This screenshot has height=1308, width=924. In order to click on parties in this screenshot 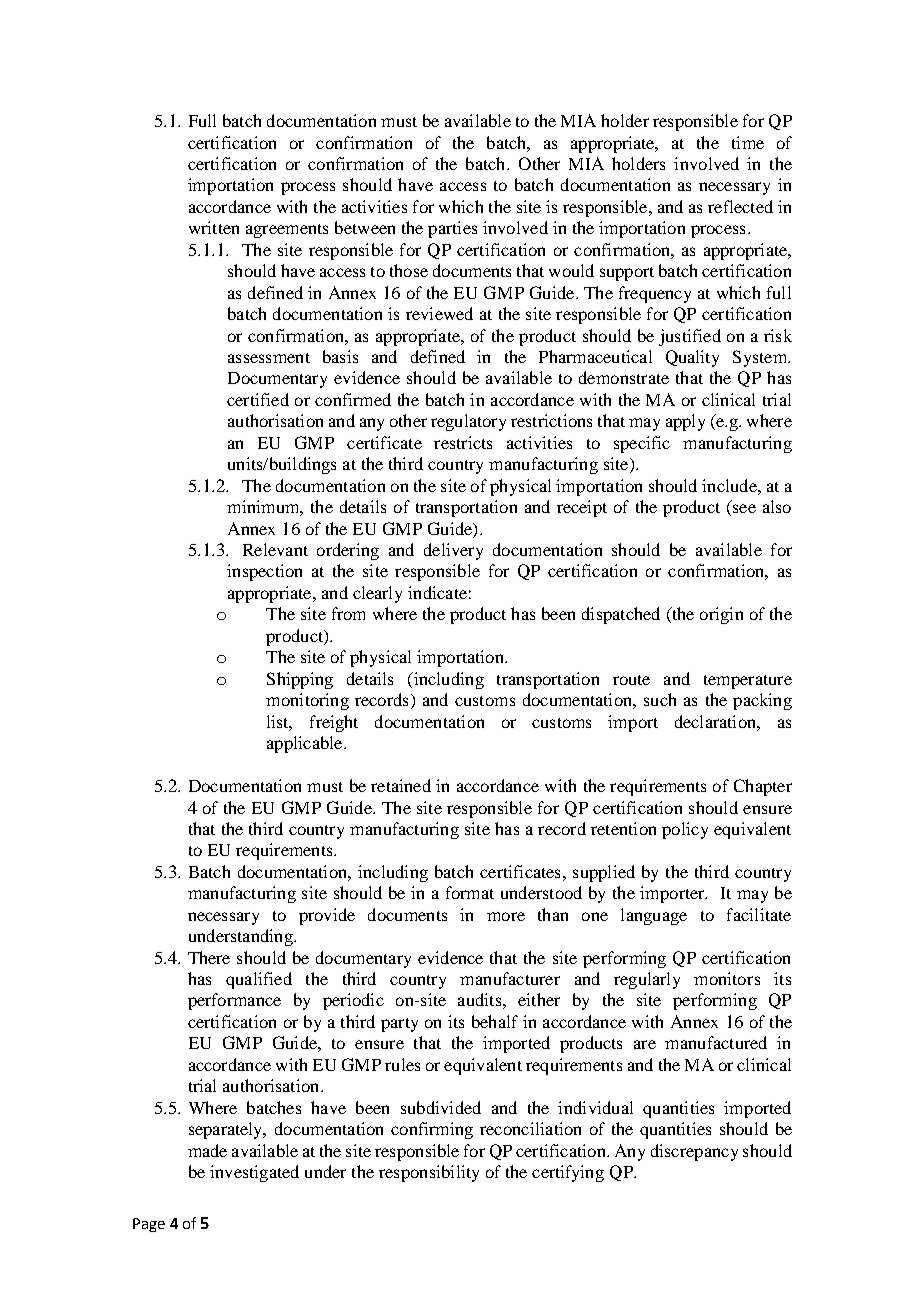, I will do `click(452, 229)`.
